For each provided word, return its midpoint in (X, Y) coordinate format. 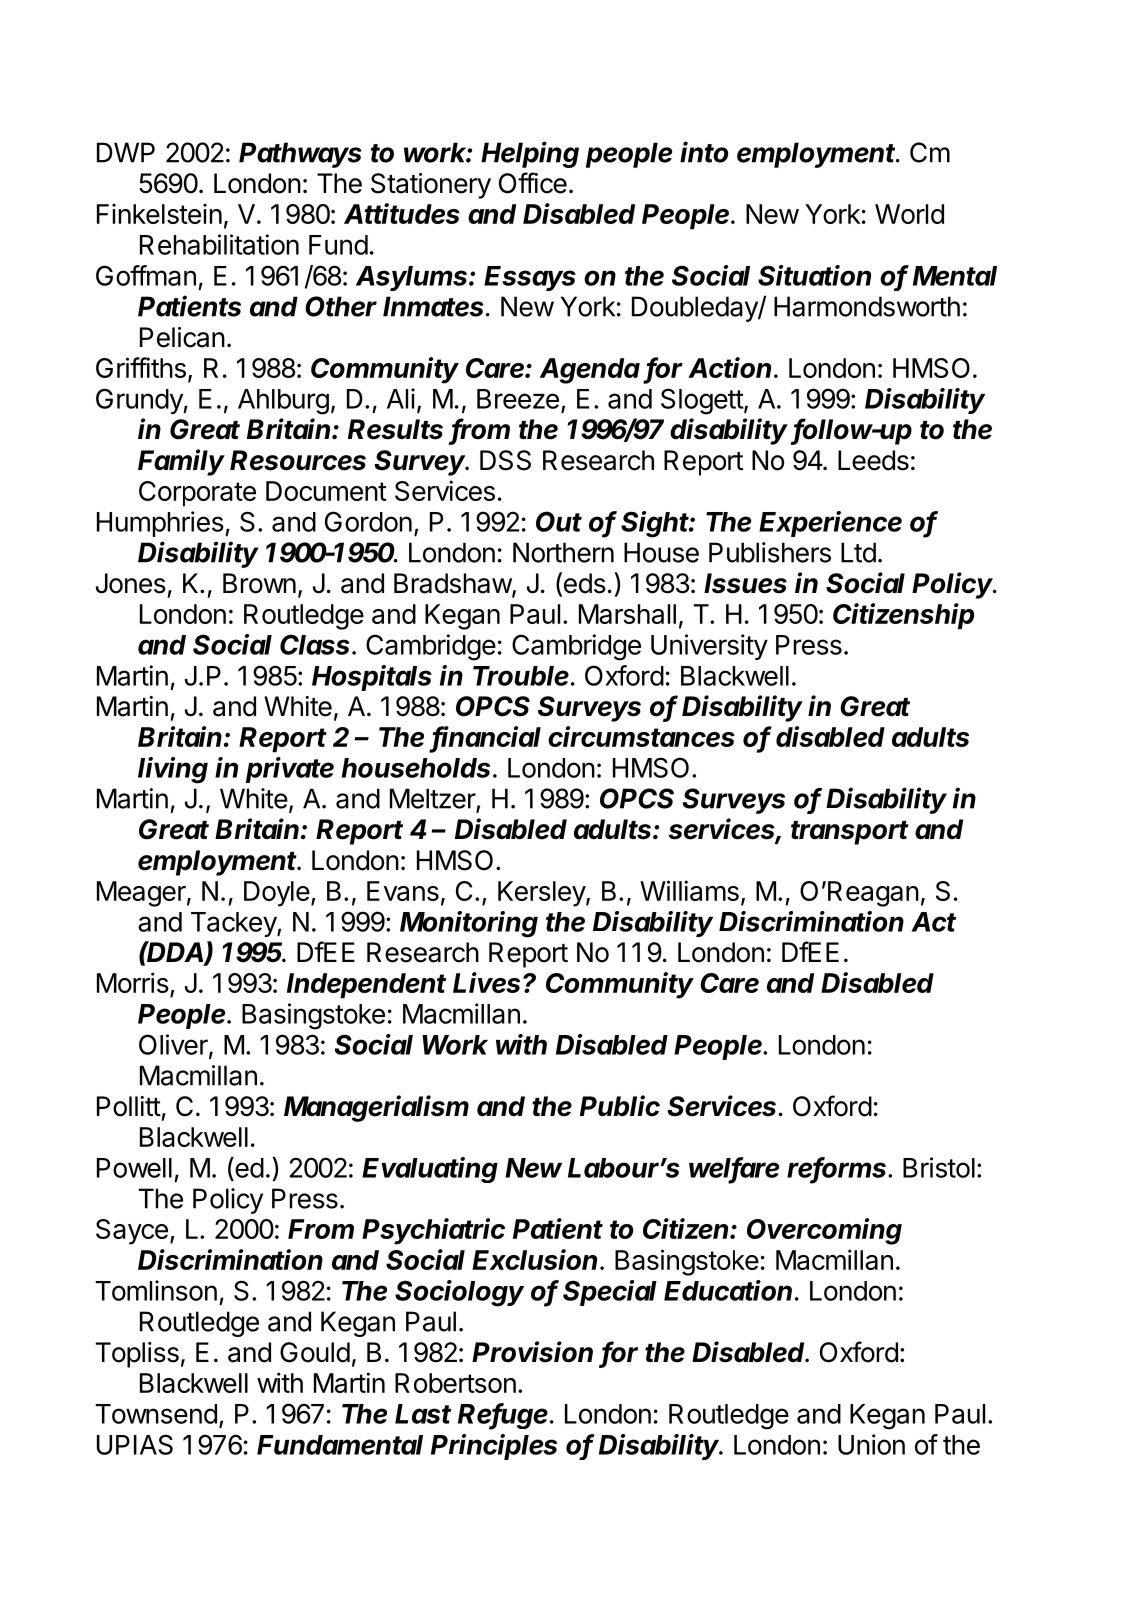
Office (533, 183)
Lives (488, 982)
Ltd (858, 552)
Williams (689, 890)
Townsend (156, 1414)
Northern (563, 552)
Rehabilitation (219, 244)
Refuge (504, 1416)
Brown (259, 583)
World (909, 214)
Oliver (174, 1045)
